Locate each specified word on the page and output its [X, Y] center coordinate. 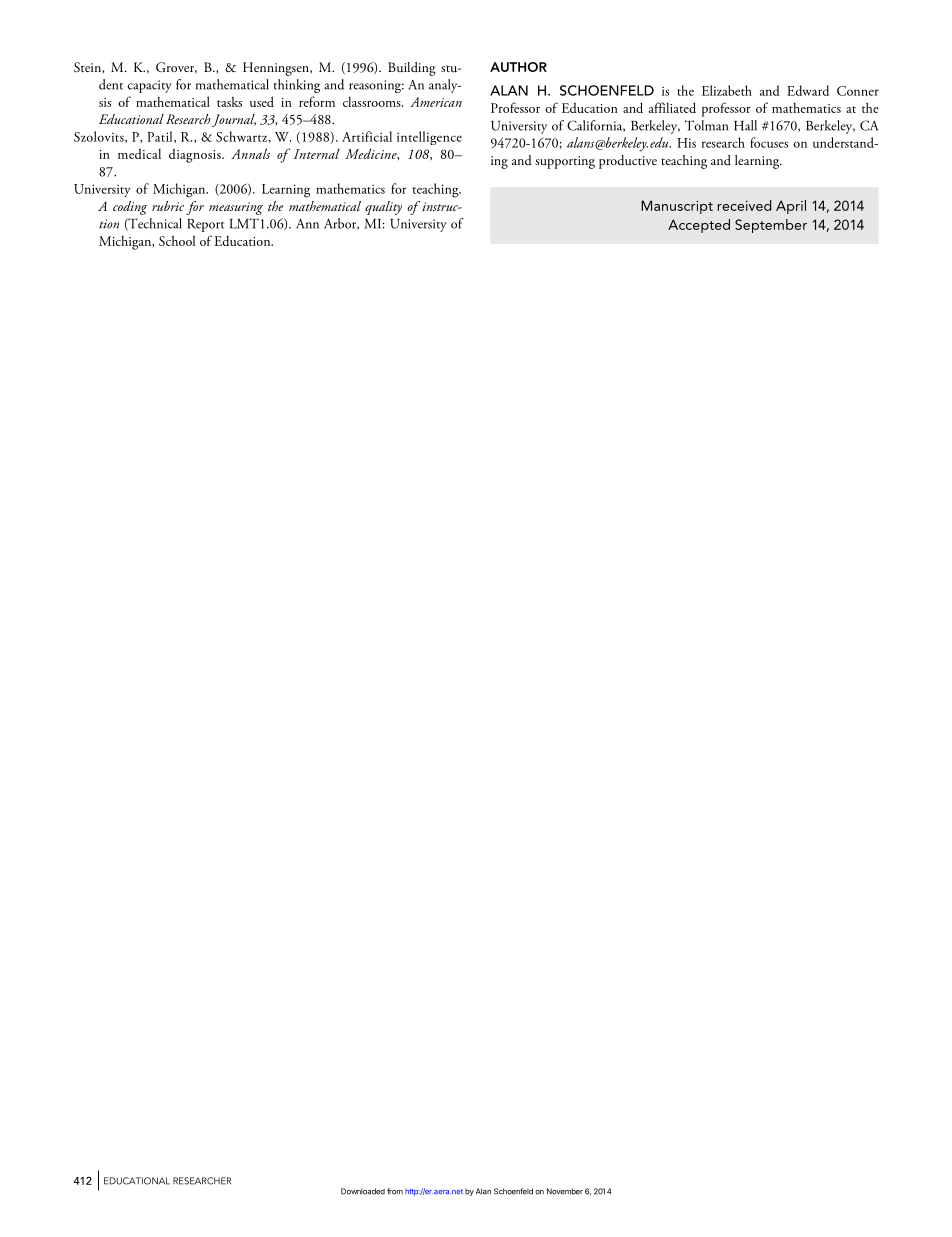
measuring [236, 208]
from [395, 1191]
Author [518, 67]
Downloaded [363, 1191]
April [791, 207]
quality [383, 208]
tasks [229, 101]
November [565, 1191]
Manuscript [677, 207]
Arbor [341, 224]
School [177, 240]
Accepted [699, 226]
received [744, 205]
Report [205, 225]
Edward [808, 90]
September [771, 226]
